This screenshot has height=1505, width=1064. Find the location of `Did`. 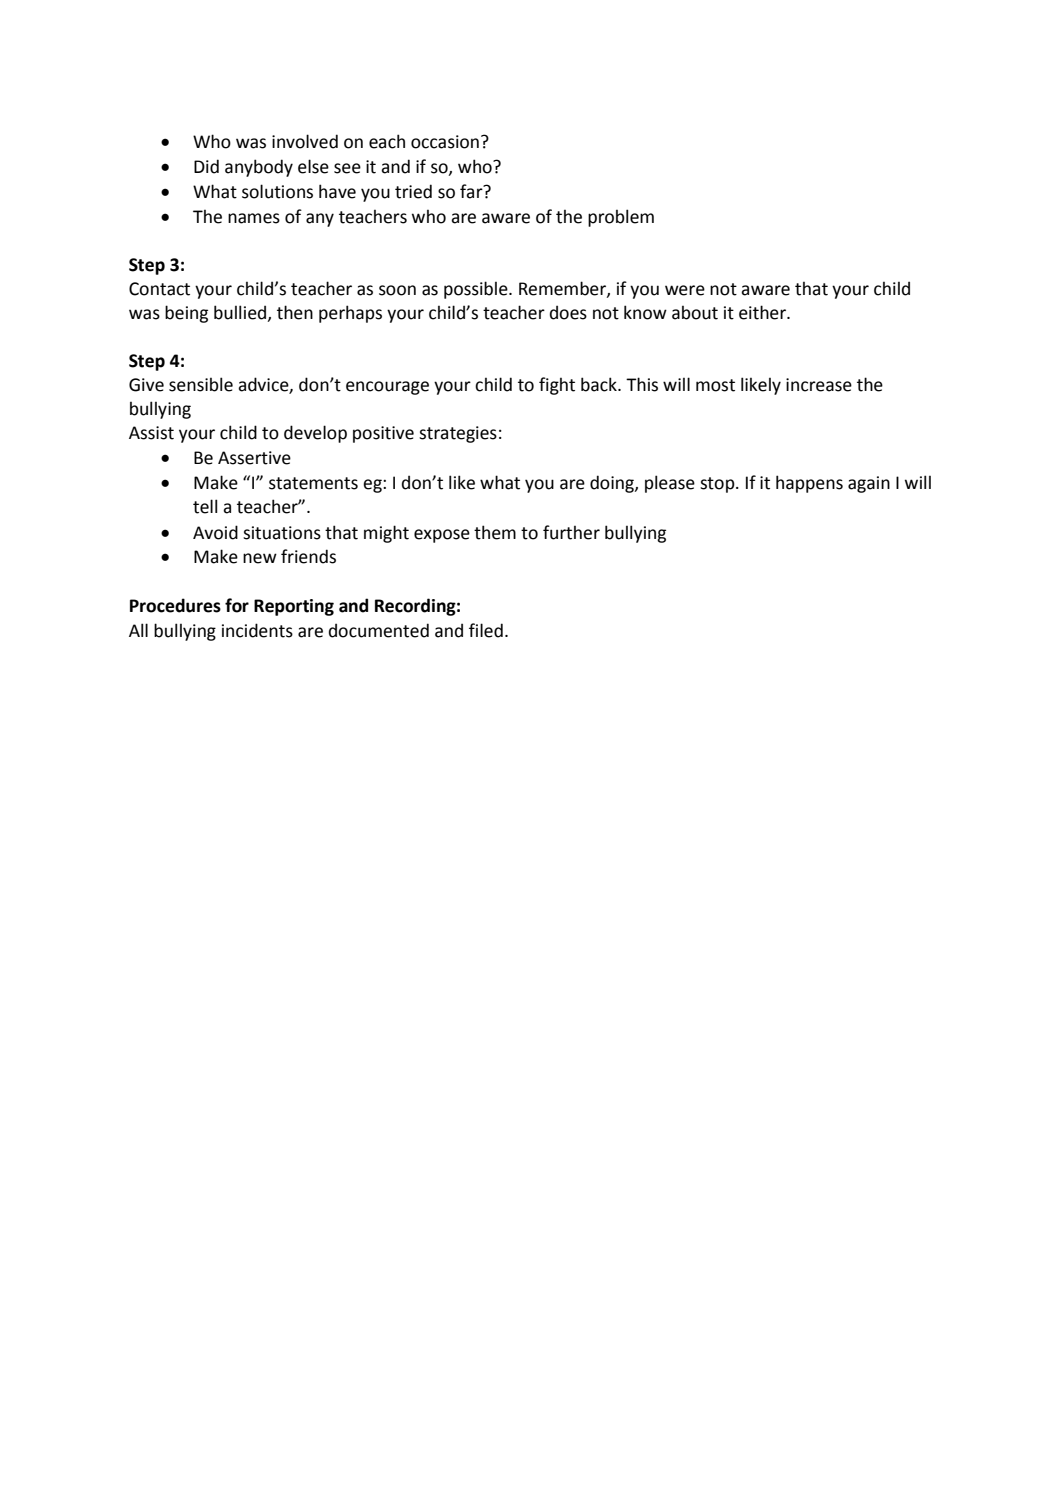

Did is located at coordinates (206, 166).
